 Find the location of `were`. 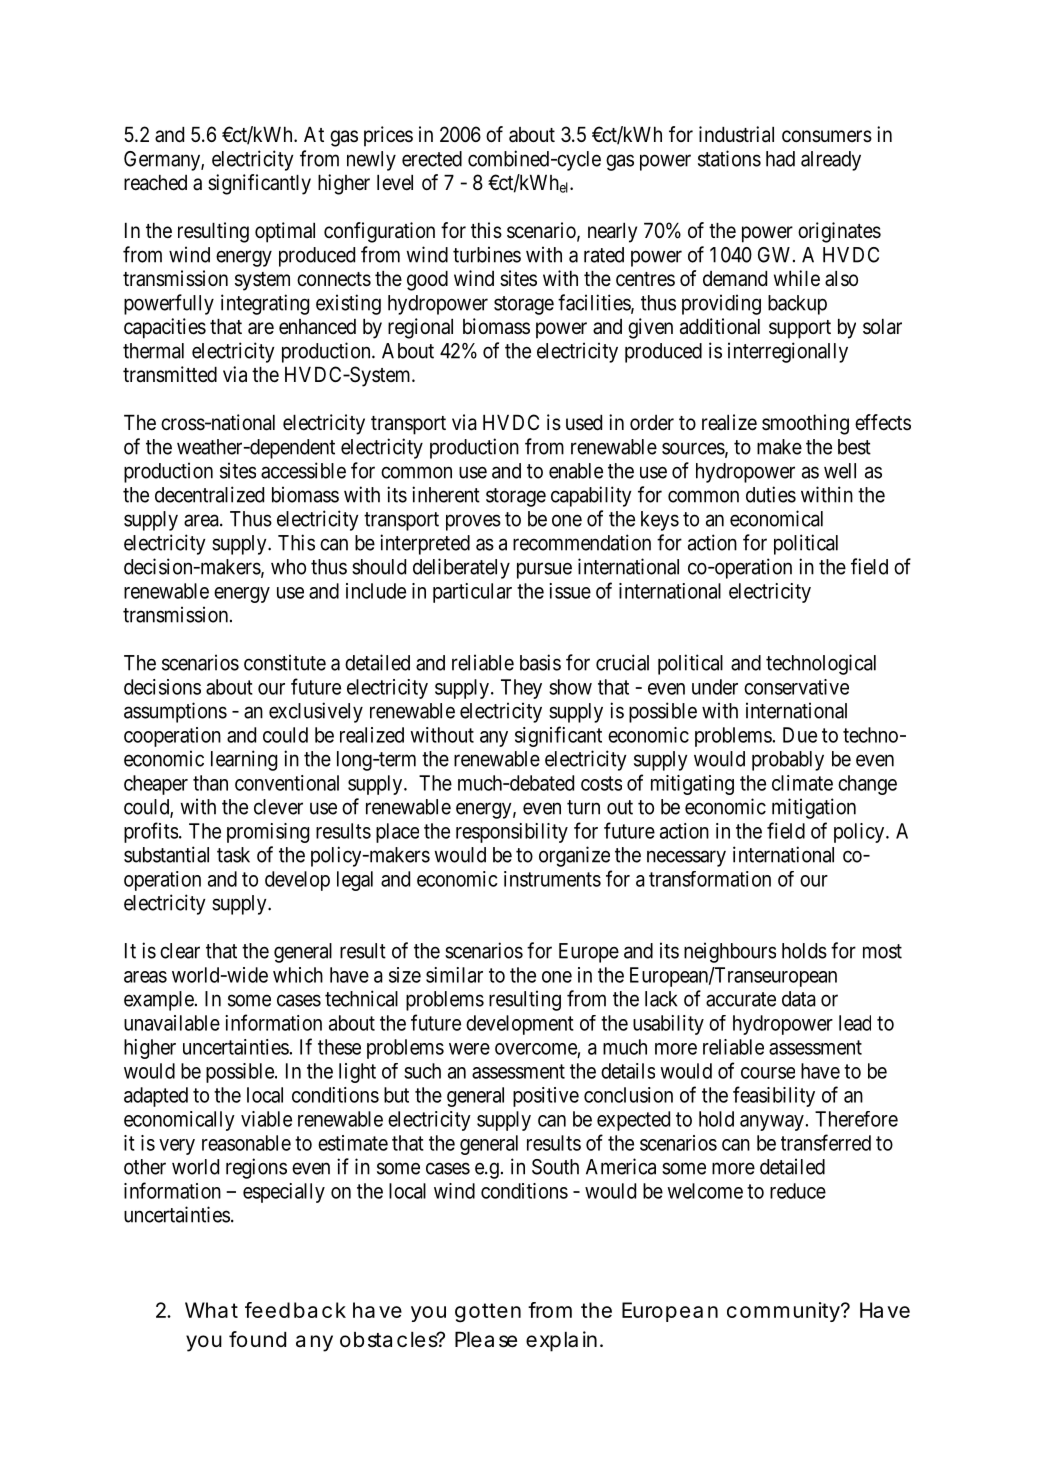

were is located at coordinates (469, 1049).
